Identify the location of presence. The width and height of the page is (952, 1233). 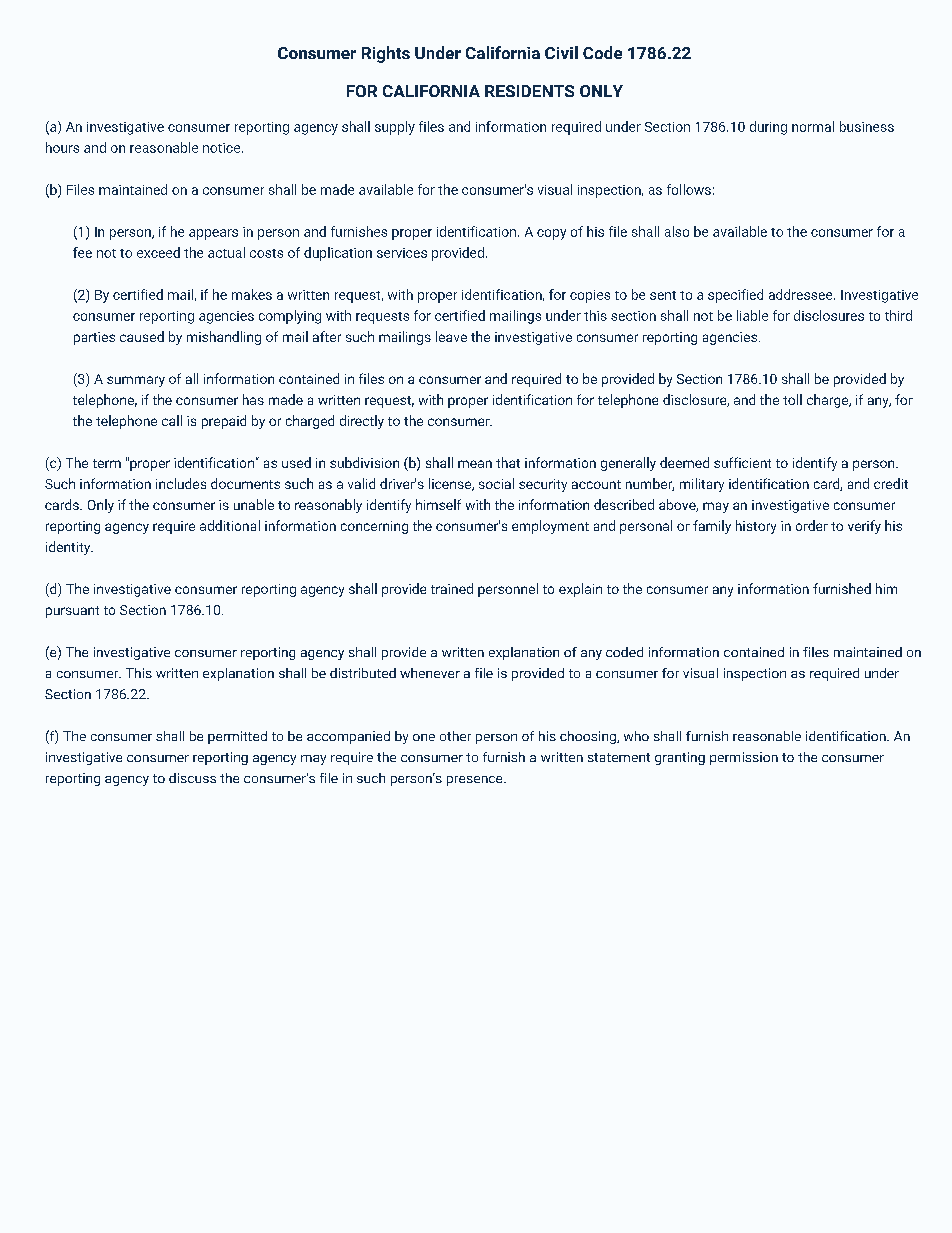
(476, 781).
